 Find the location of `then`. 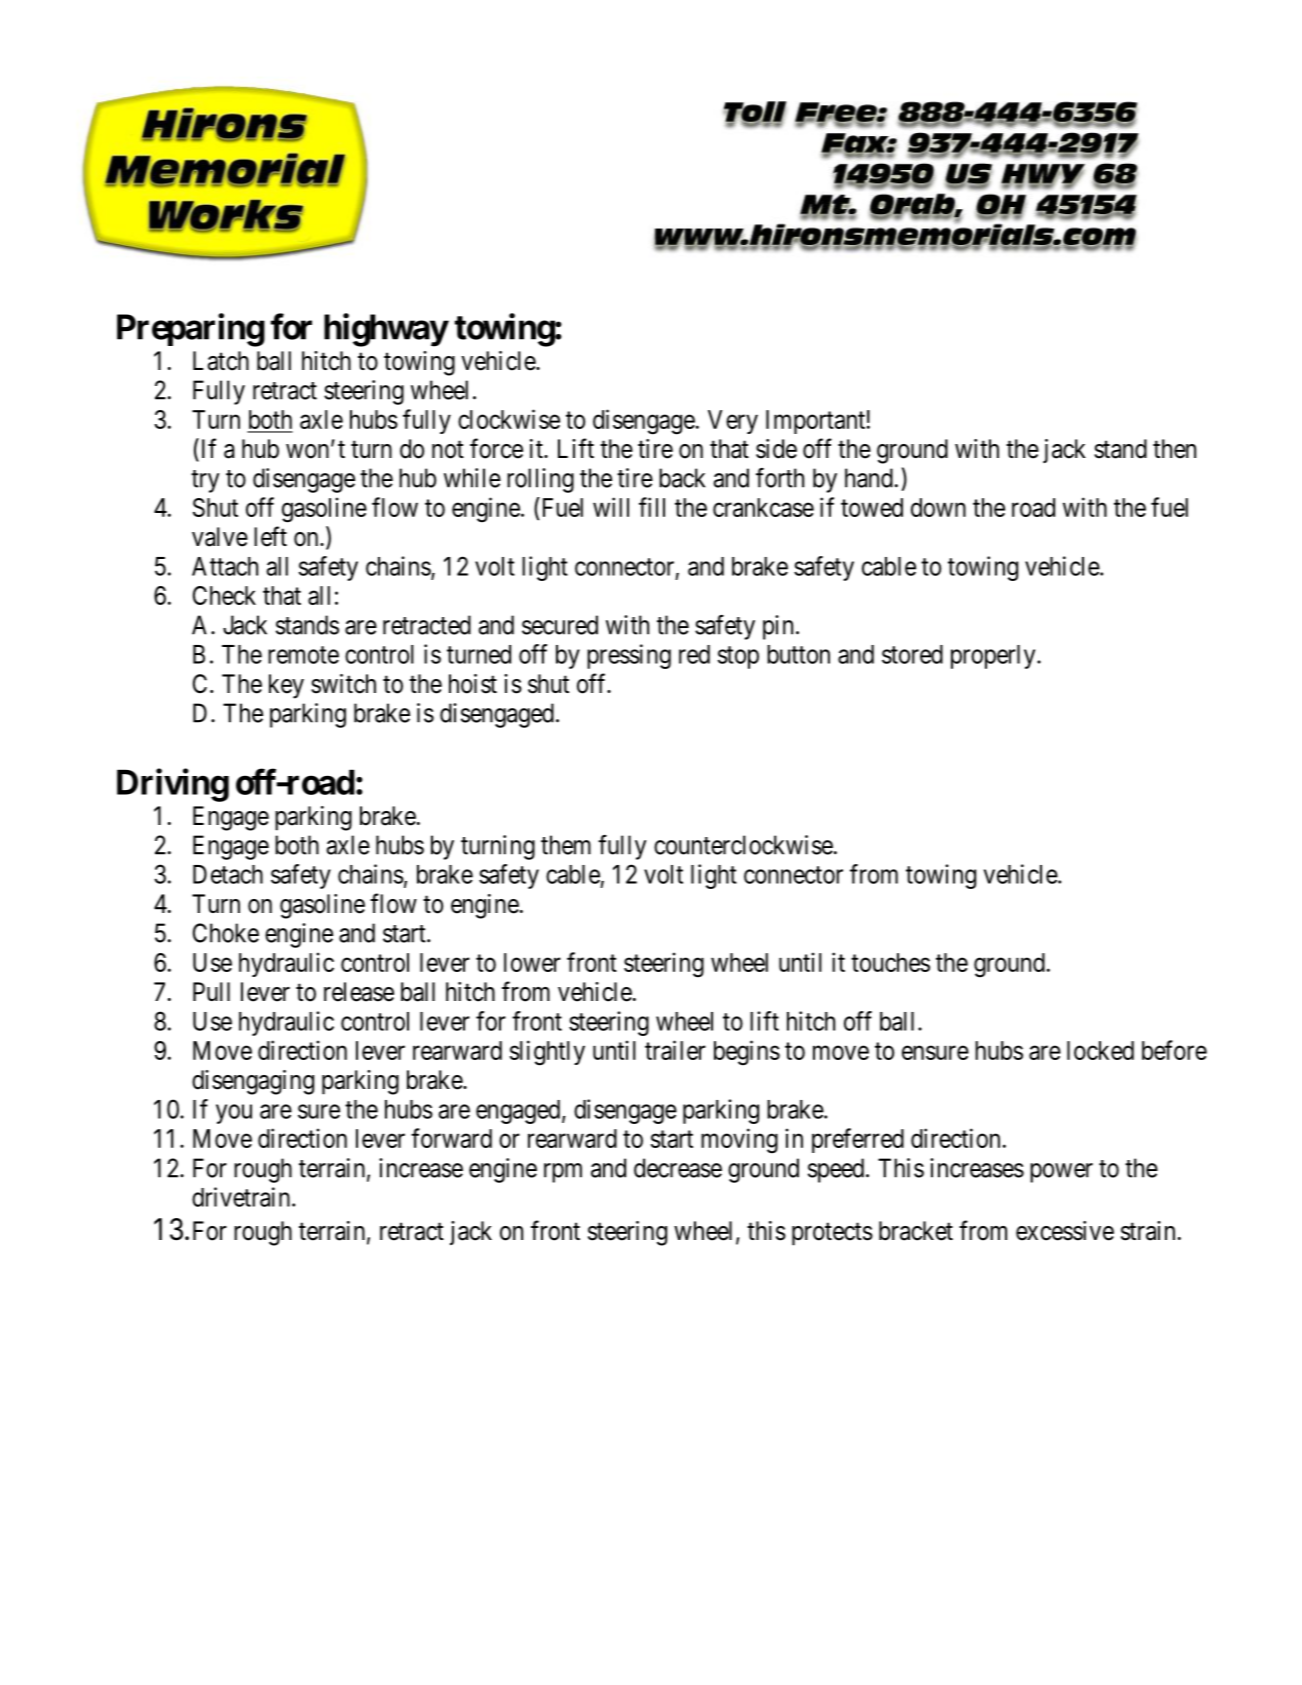

then is located at coordinates (1174, 449).
